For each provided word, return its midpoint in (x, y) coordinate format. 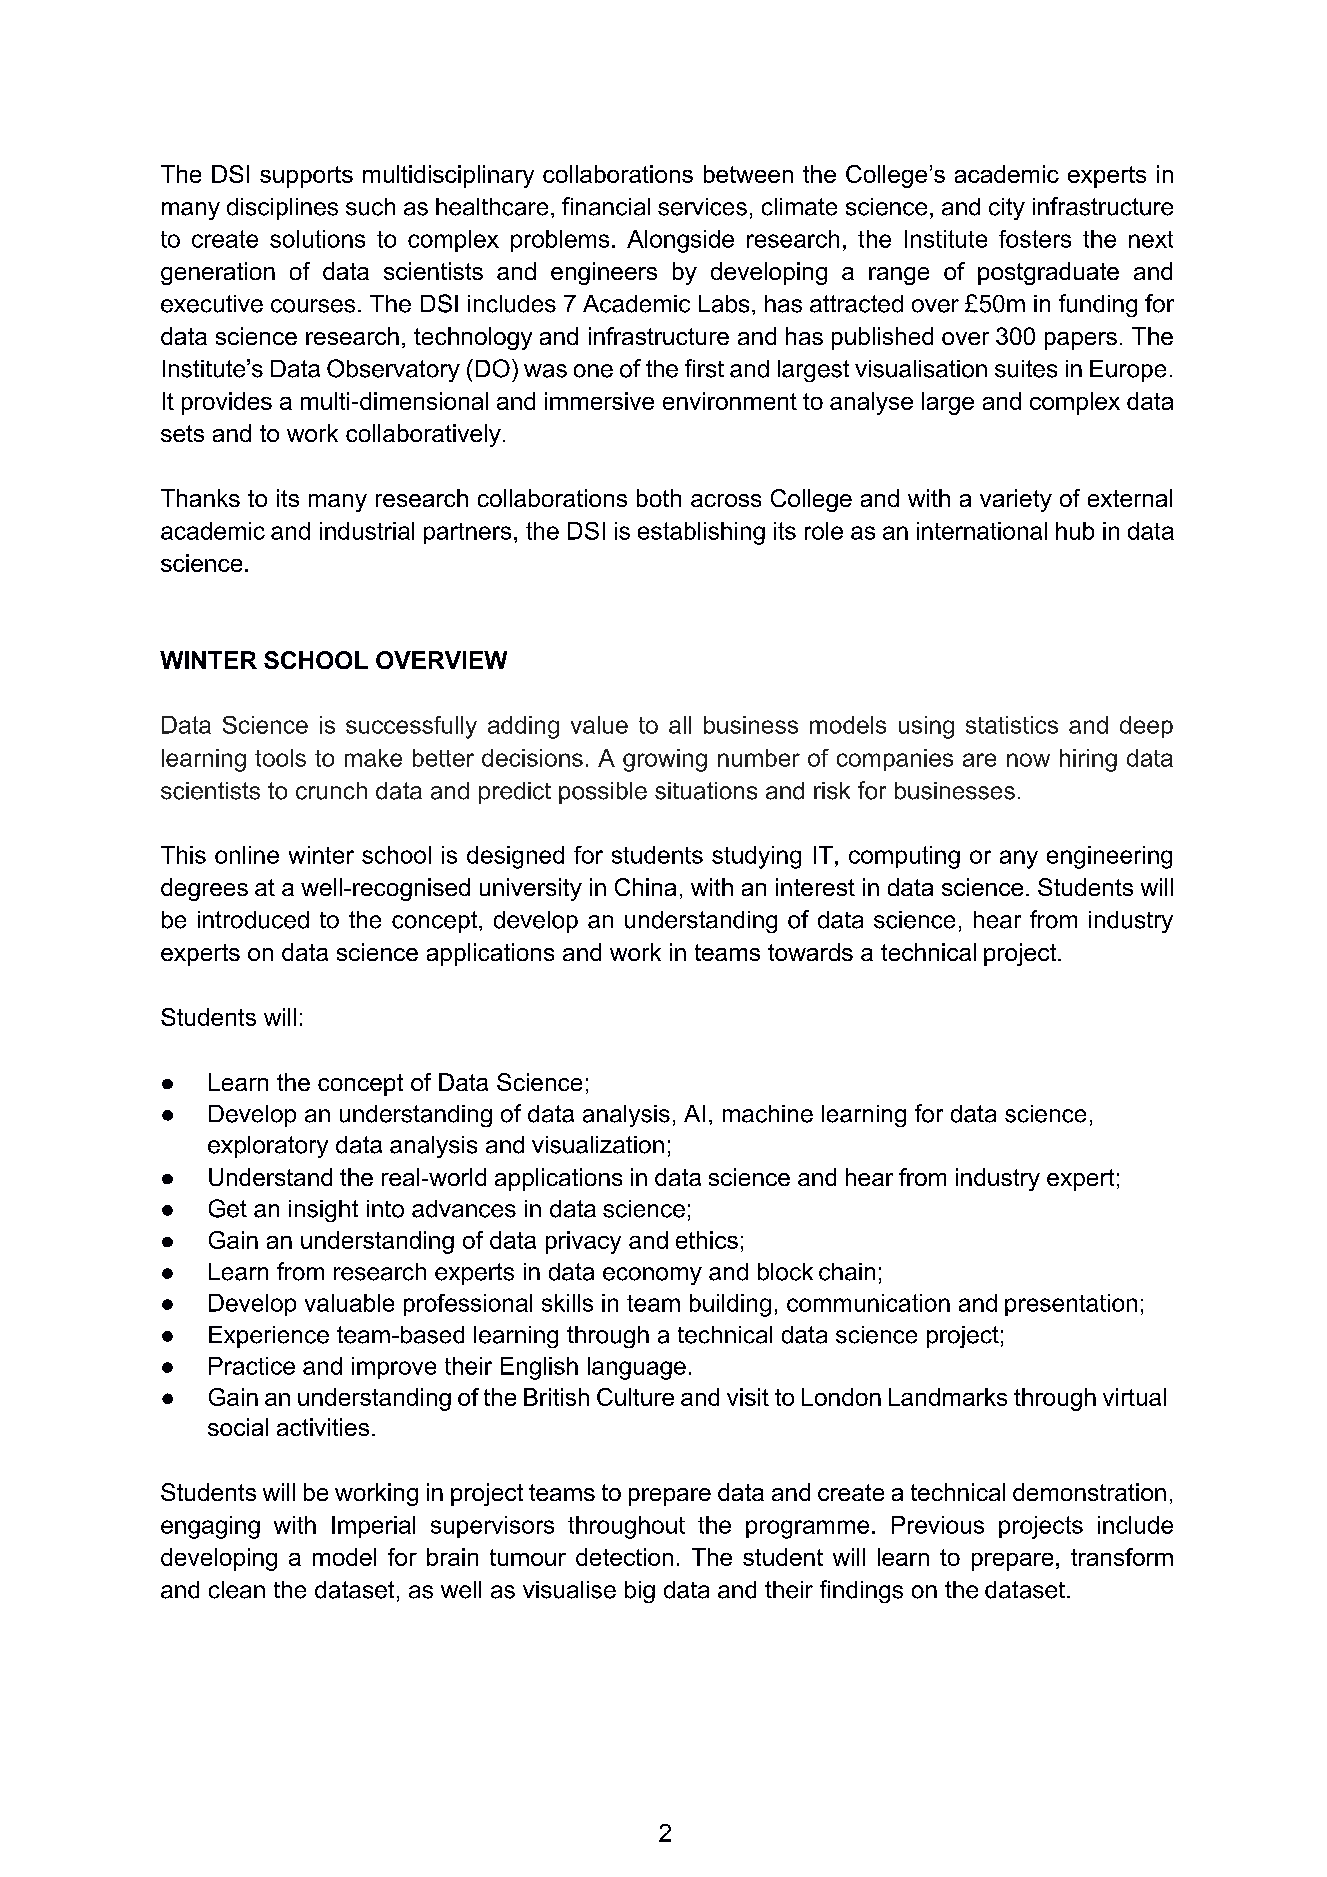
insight (323, 1211)
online (247, 855)
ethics (707, 1240)
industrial (367, 531)
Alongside (680, 241)
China (645, 887)
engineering (1109, 857)
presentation (1071, 1305)
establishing (701, 533)
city (1007, 209)
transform (1122, 1557)
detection (624, 1557)
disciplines (282, 209)
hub (1075, 531)
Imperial (373, 1527)
